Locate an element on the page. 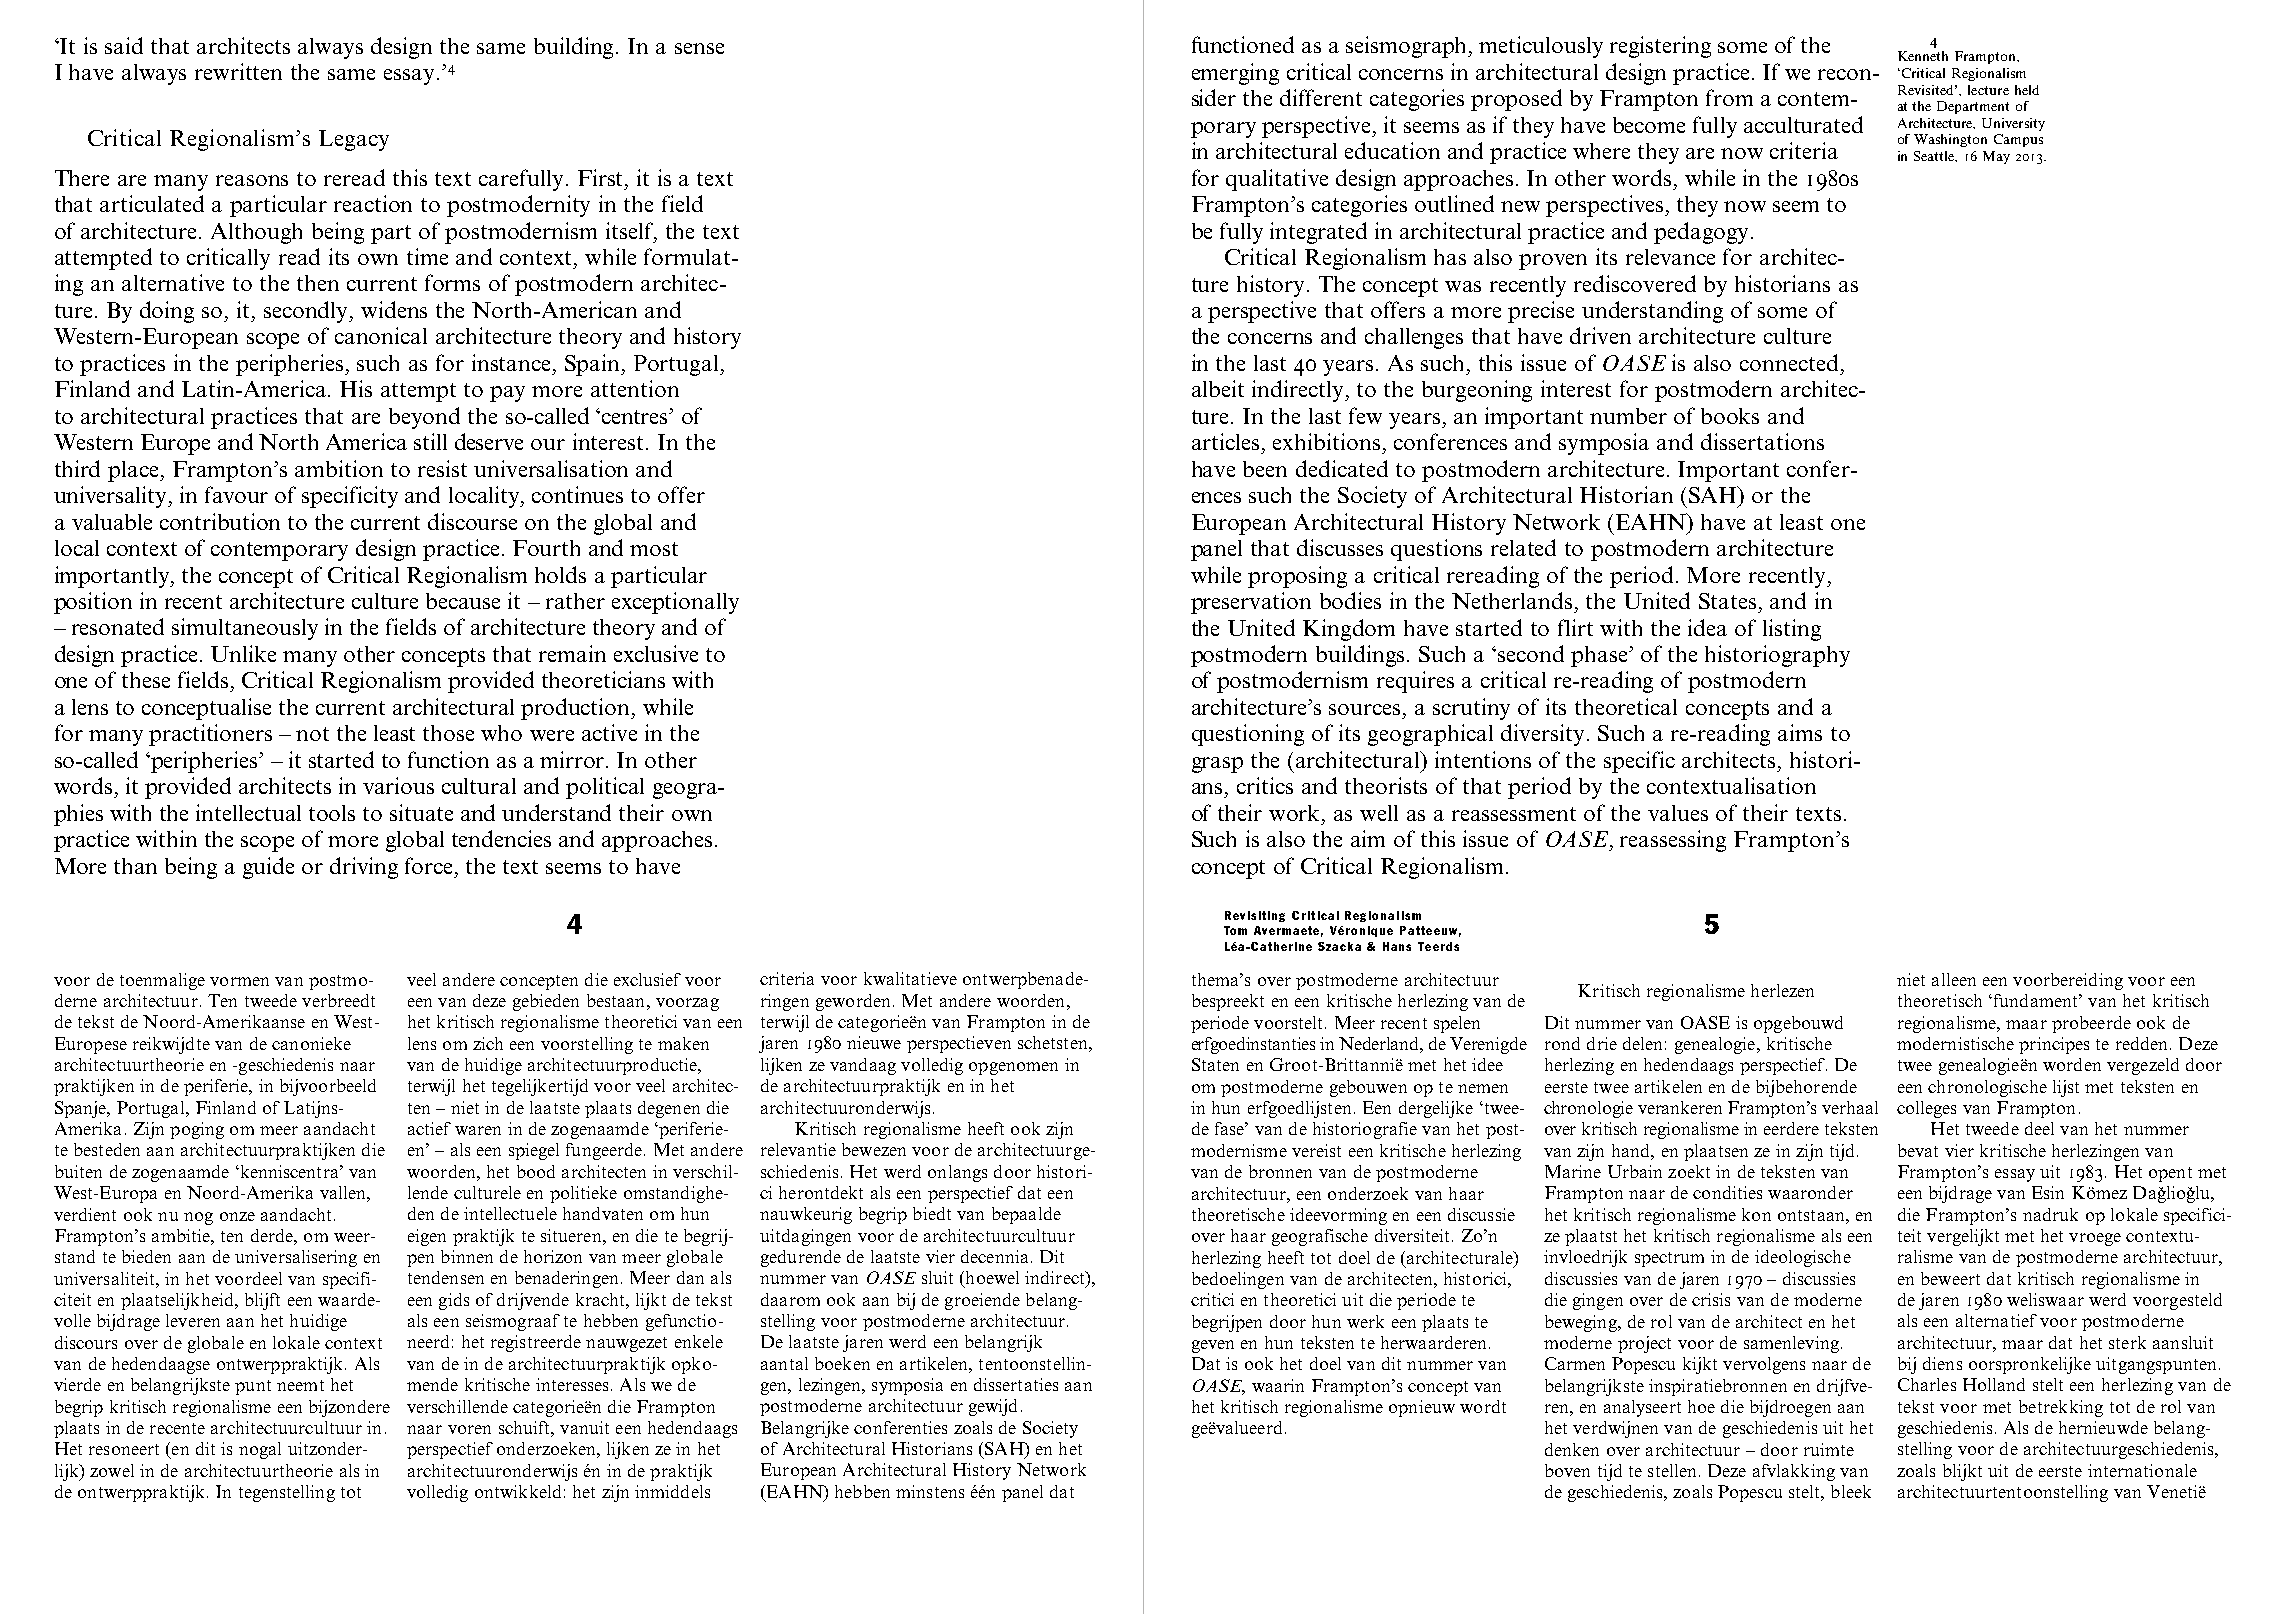 This image has width=2287, height=1614. States is located at coordinates (1727, 601).
